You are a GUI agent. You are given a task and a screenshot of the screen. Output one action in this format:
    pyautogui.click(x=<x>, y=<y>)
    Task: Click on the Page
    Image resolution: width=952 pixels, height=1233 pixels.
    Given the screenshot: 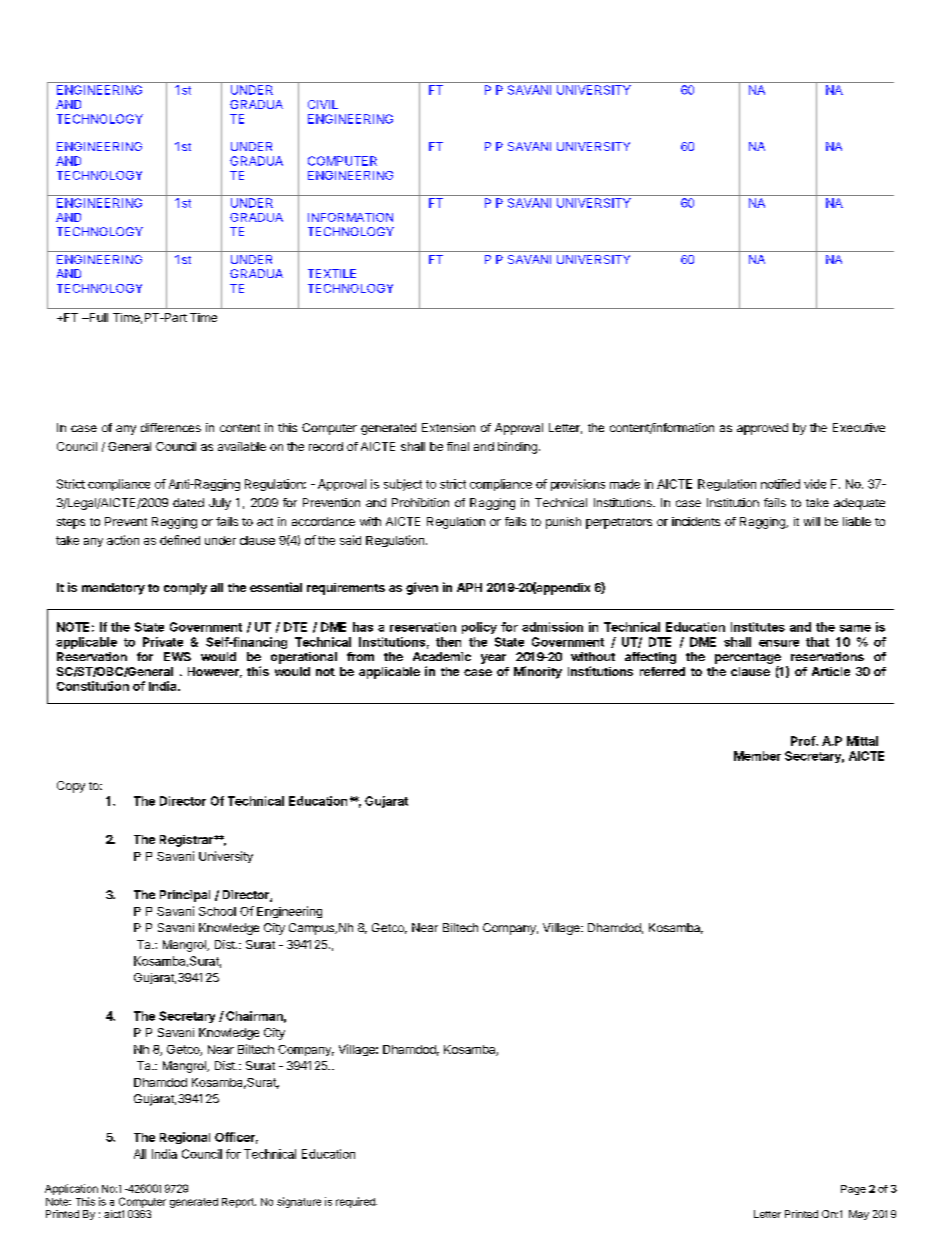 What is the action you would take?
    pyautogui.click(x=853, y=1190)
